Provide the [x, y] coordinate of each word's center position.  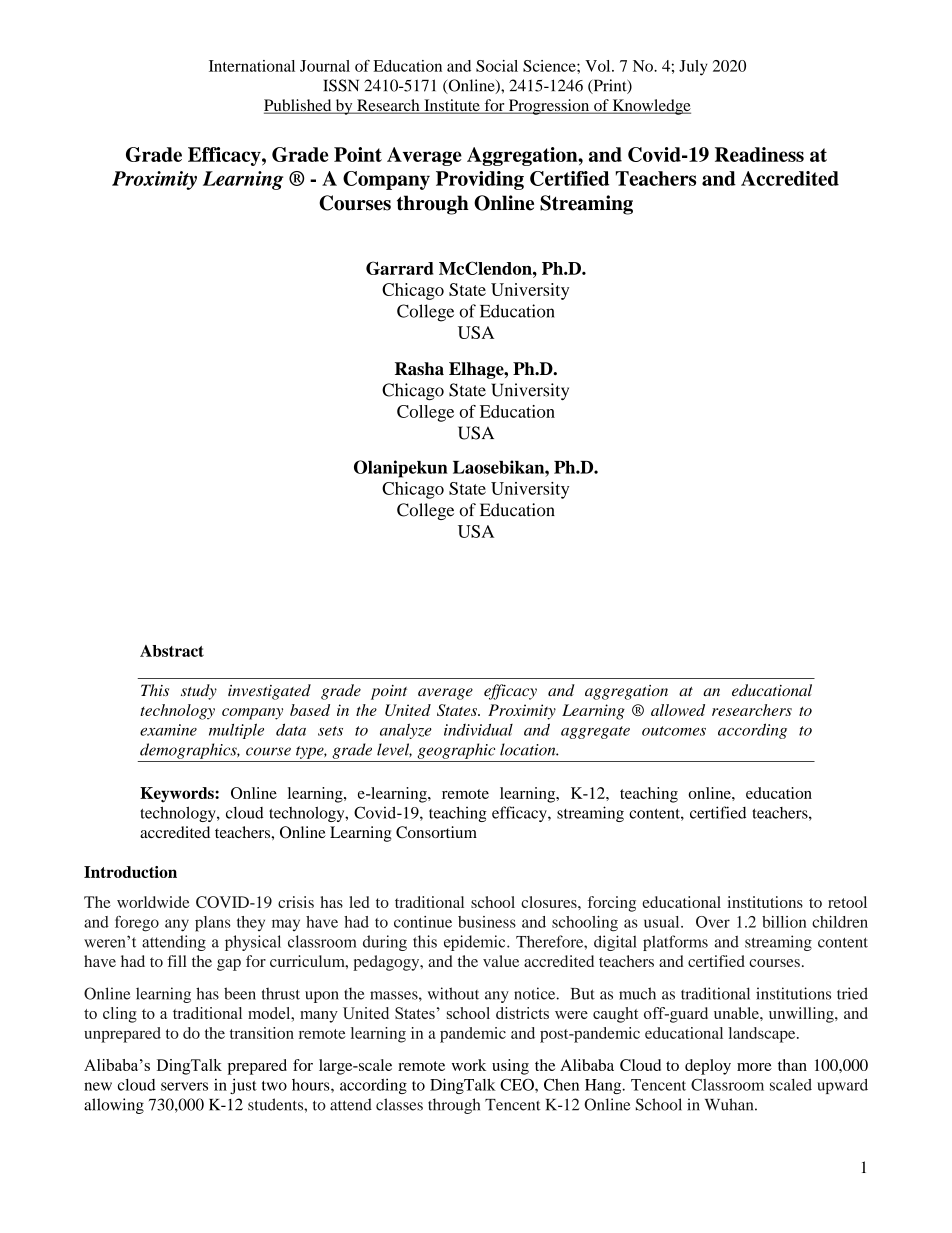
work [469, 1065]
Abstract [172, 651]
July [693, 68]
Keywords [178, 795]
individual [478, 730]
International [252, 66]
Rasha [419, 369]
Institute [452, 106]
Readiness [759, 154]
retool [847, 902]
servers [184, 1086]
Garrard [400, 268]
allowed [678, 710]
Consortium [436, 832]
